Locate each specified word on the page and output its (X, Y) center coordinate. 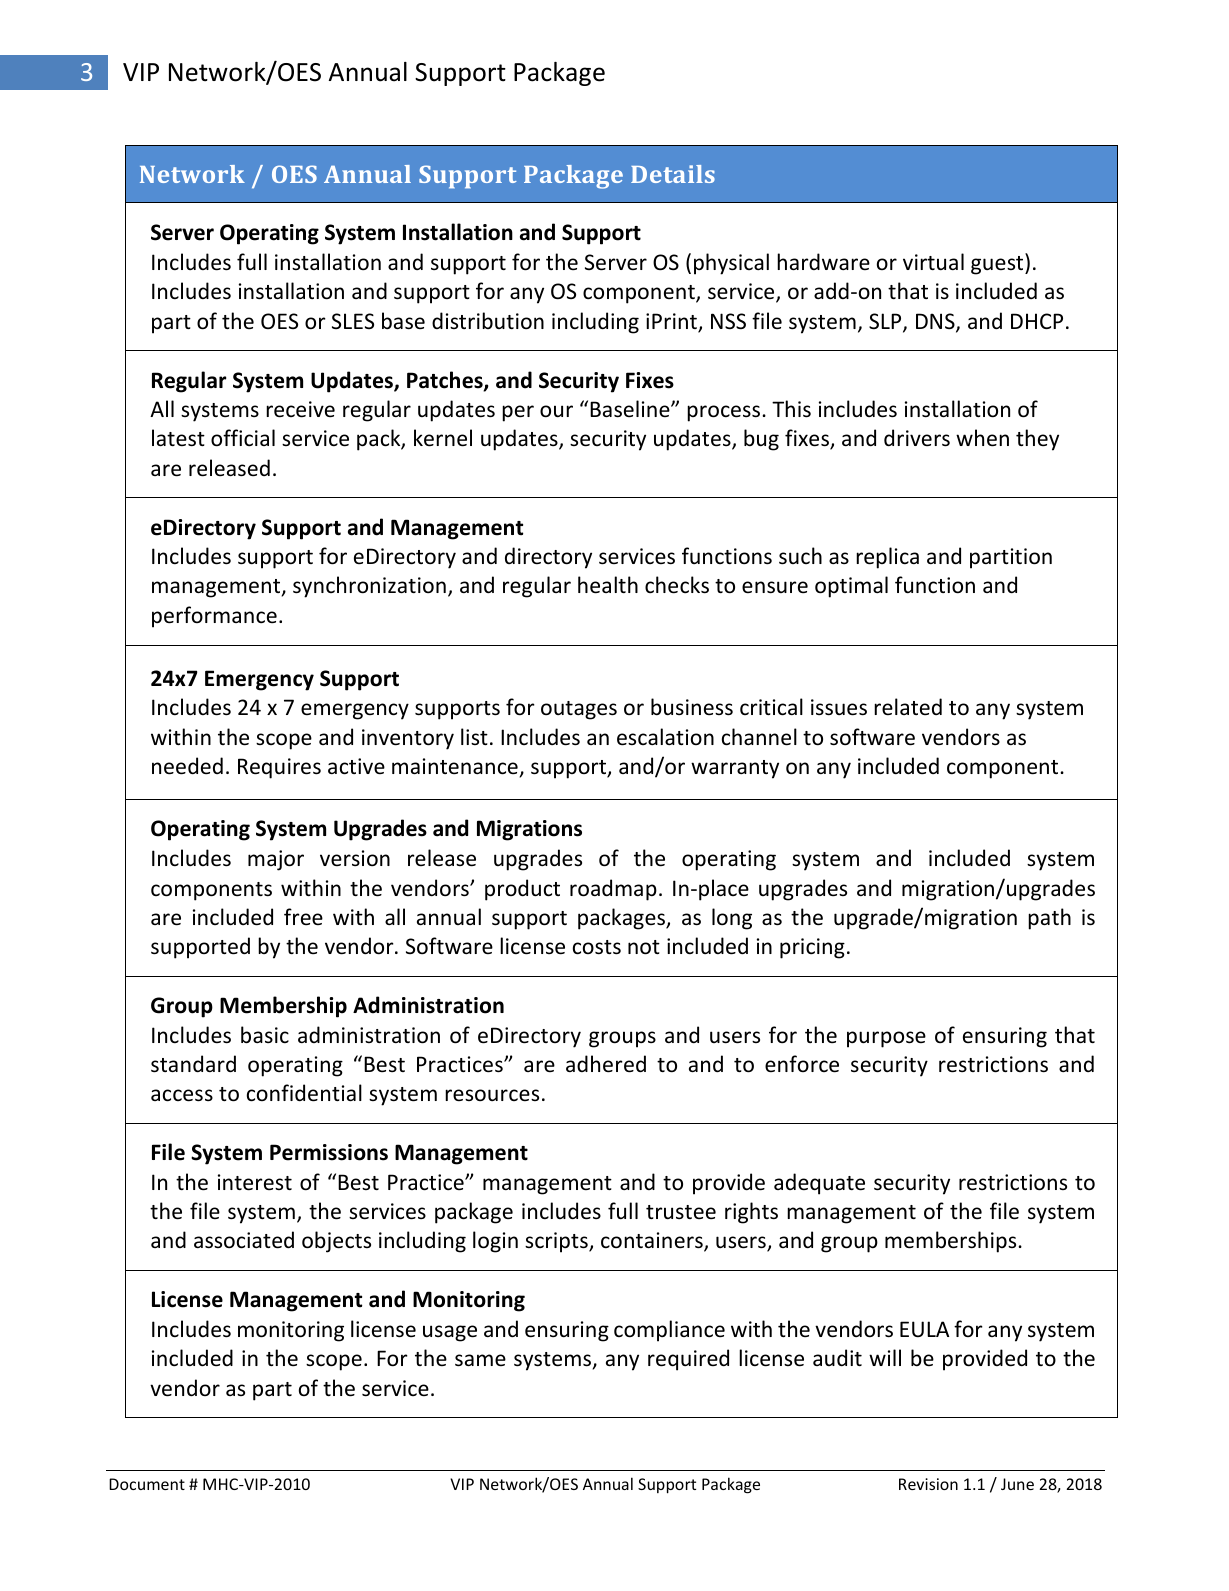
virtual (933, 261)
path (1049, 919)
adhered (606, 1064)
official (243, 438)
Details (673, 174)
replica (887, 558)
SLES (353, 321)
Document (147, 1484)
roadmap (613, 890)
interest (255, 1182)
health (608, 585)
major (276, 860)
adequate (819, 1184)
